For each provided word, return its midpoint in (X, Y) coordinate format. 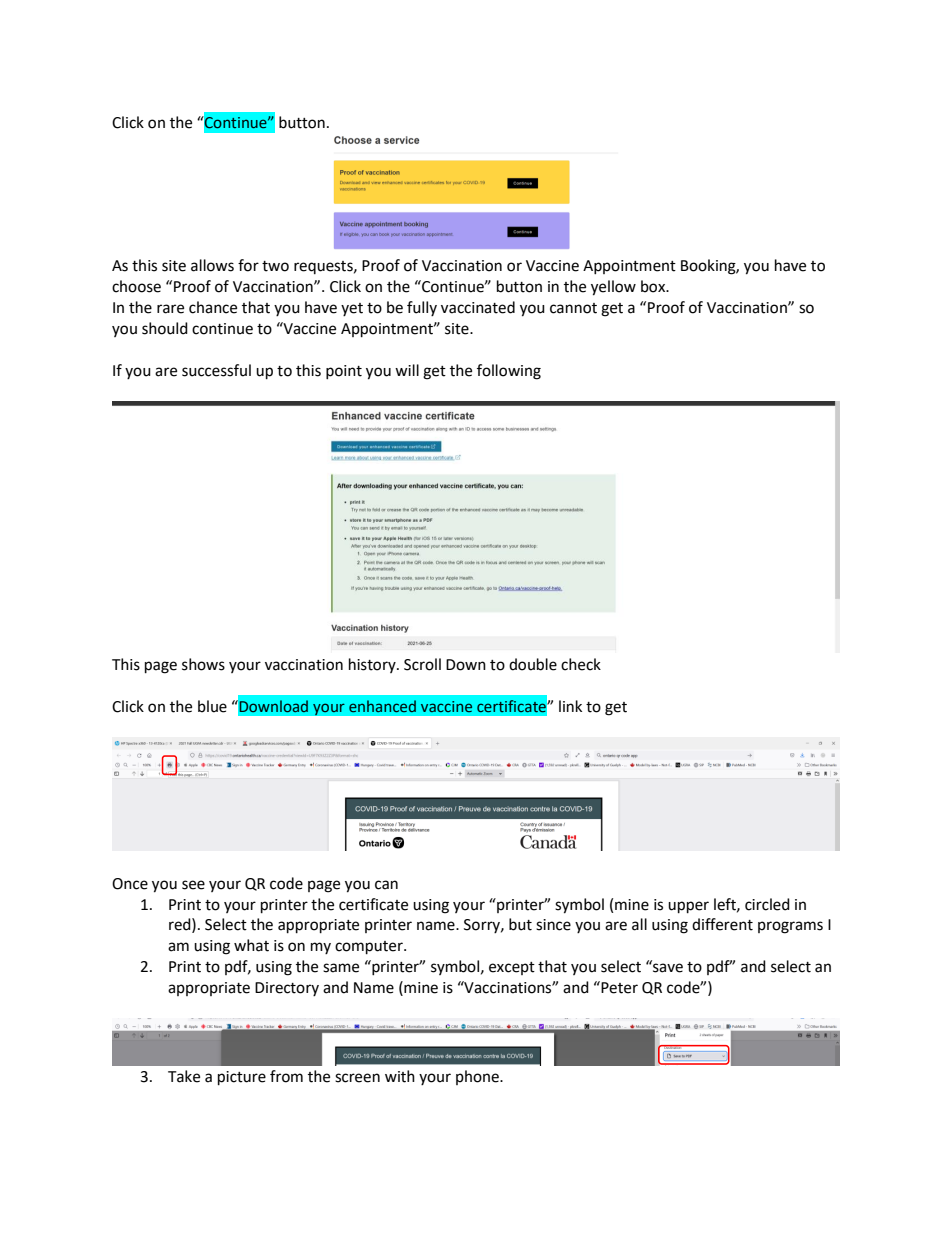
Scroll (422, 664)
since (553, 925)
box (654, 286)
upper (688, 907)
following (509, 372)
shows (203, 664)
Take (184, 1076)
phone (478, 1077)
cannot (573, 308)
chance (213, 307)
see (193, 885)
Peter (618, 987)
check (581, 664)
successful (216, 370)
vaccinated (478, 307)
